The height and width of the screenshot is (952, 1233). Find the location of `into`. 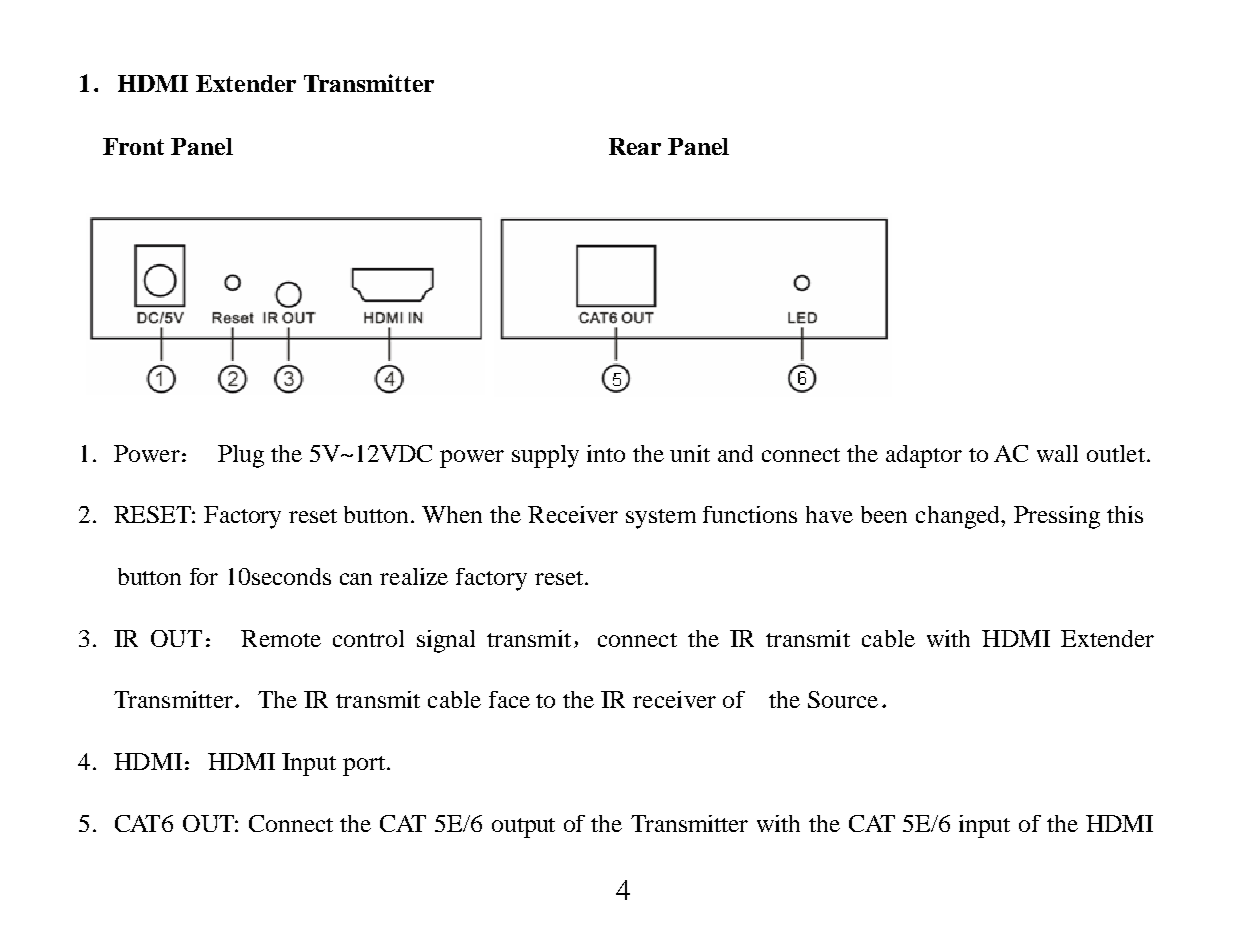

into is located at coordinates (606, 453).
